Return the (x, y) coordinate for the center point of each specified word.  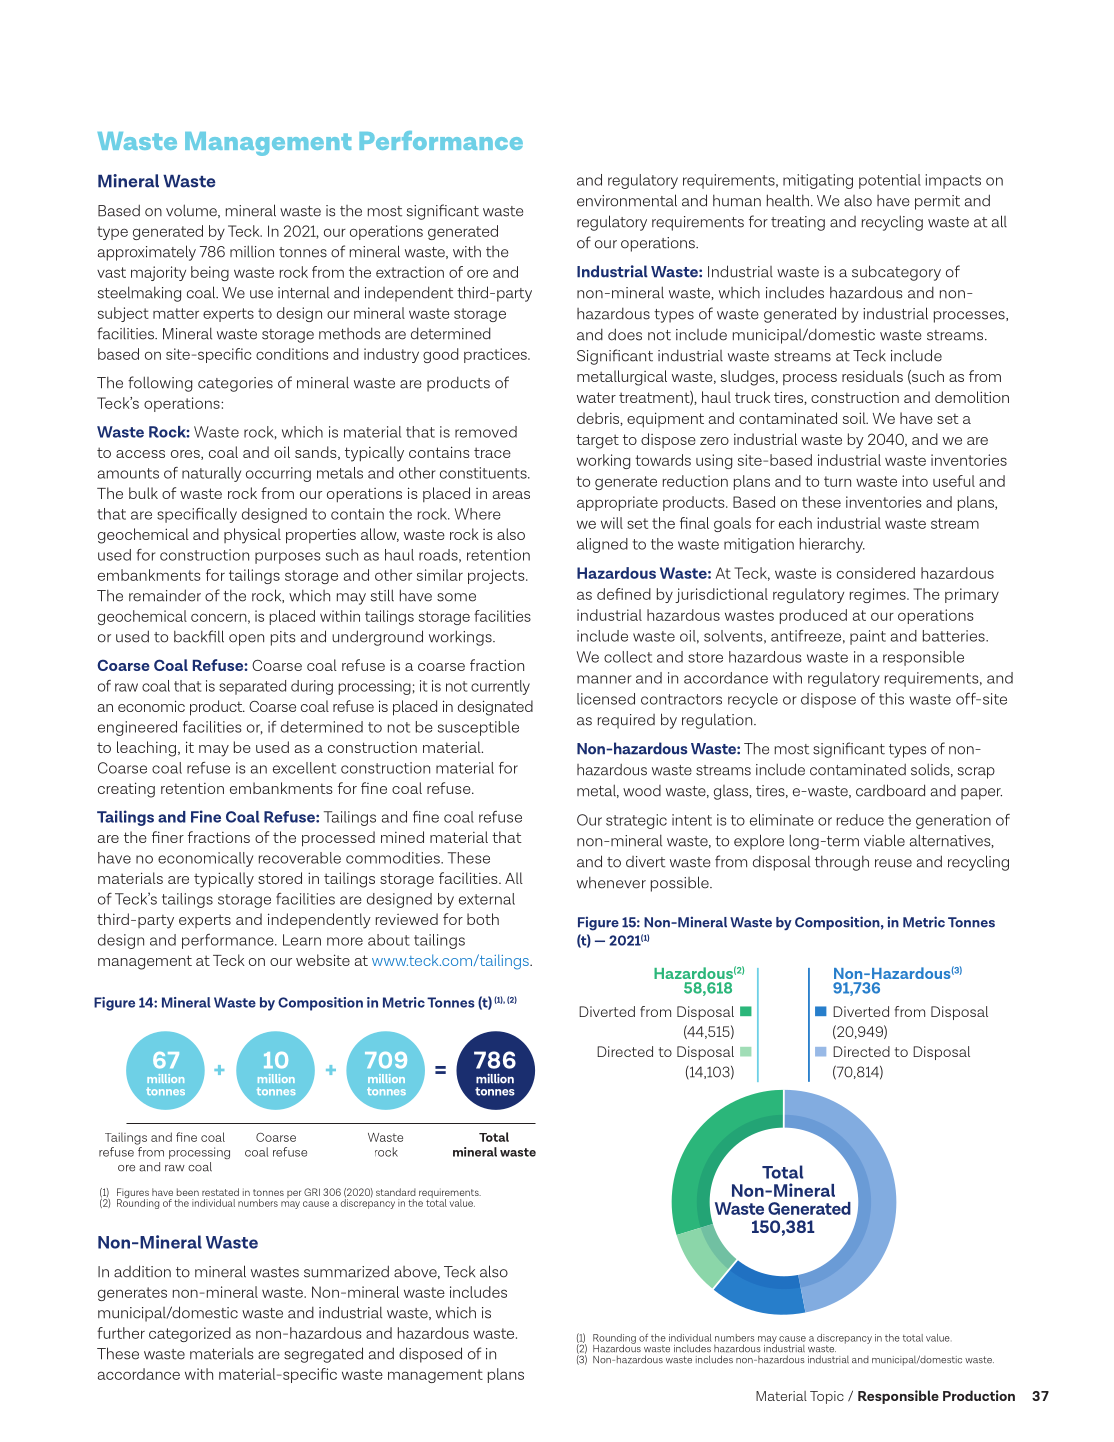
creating (126, 790)
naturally (211, 474)
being (210, 273)
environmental (627, 200)
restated (220, 1192)
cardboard (890, 790)
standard (396, 1192)
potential (890, 181)
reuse (893, 863)
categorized (190, 1334)
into (915, 481)
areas (511, 495)
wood (642, 791)
